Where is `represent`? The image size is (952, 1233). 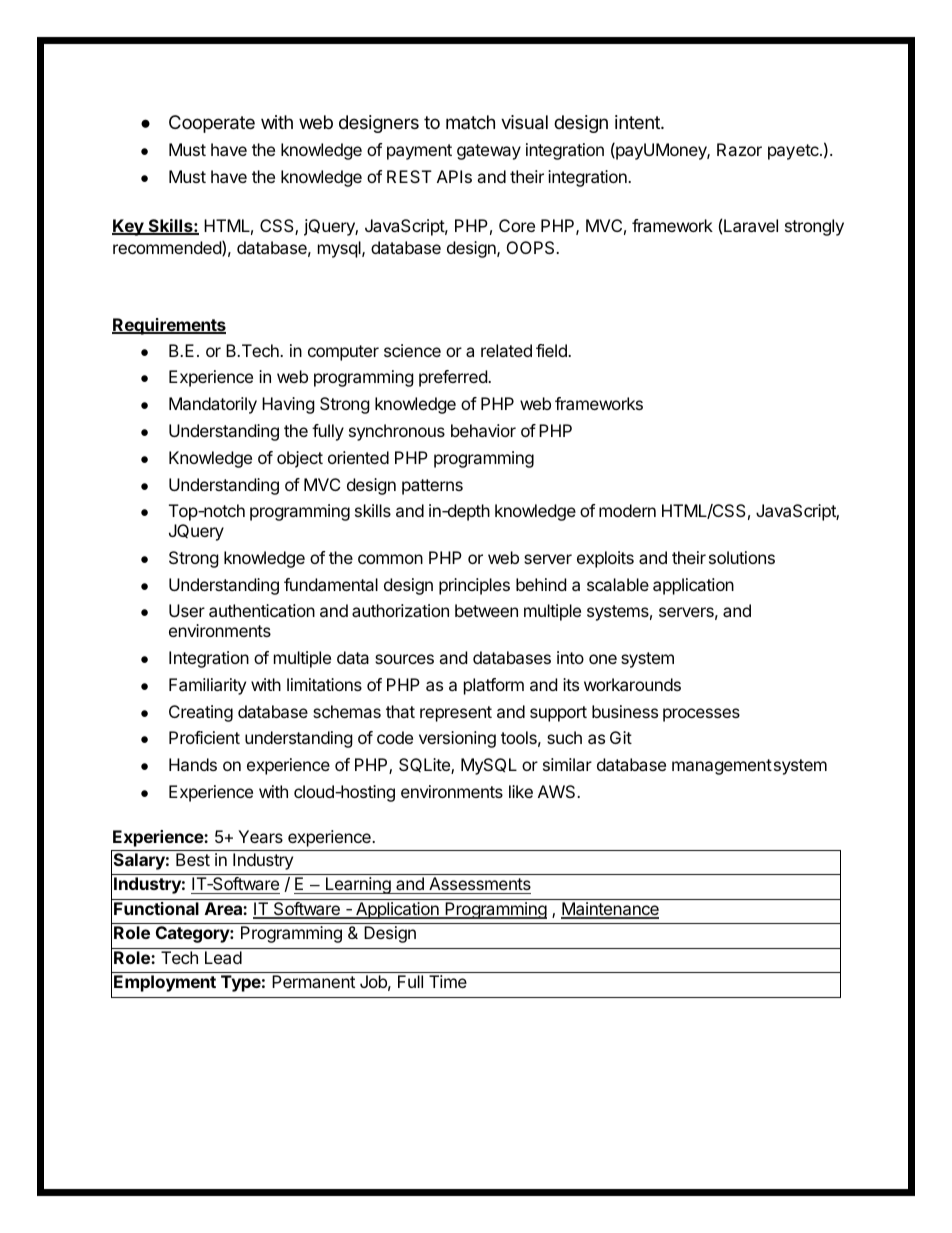
represent is located at coordinates (456, 714).
